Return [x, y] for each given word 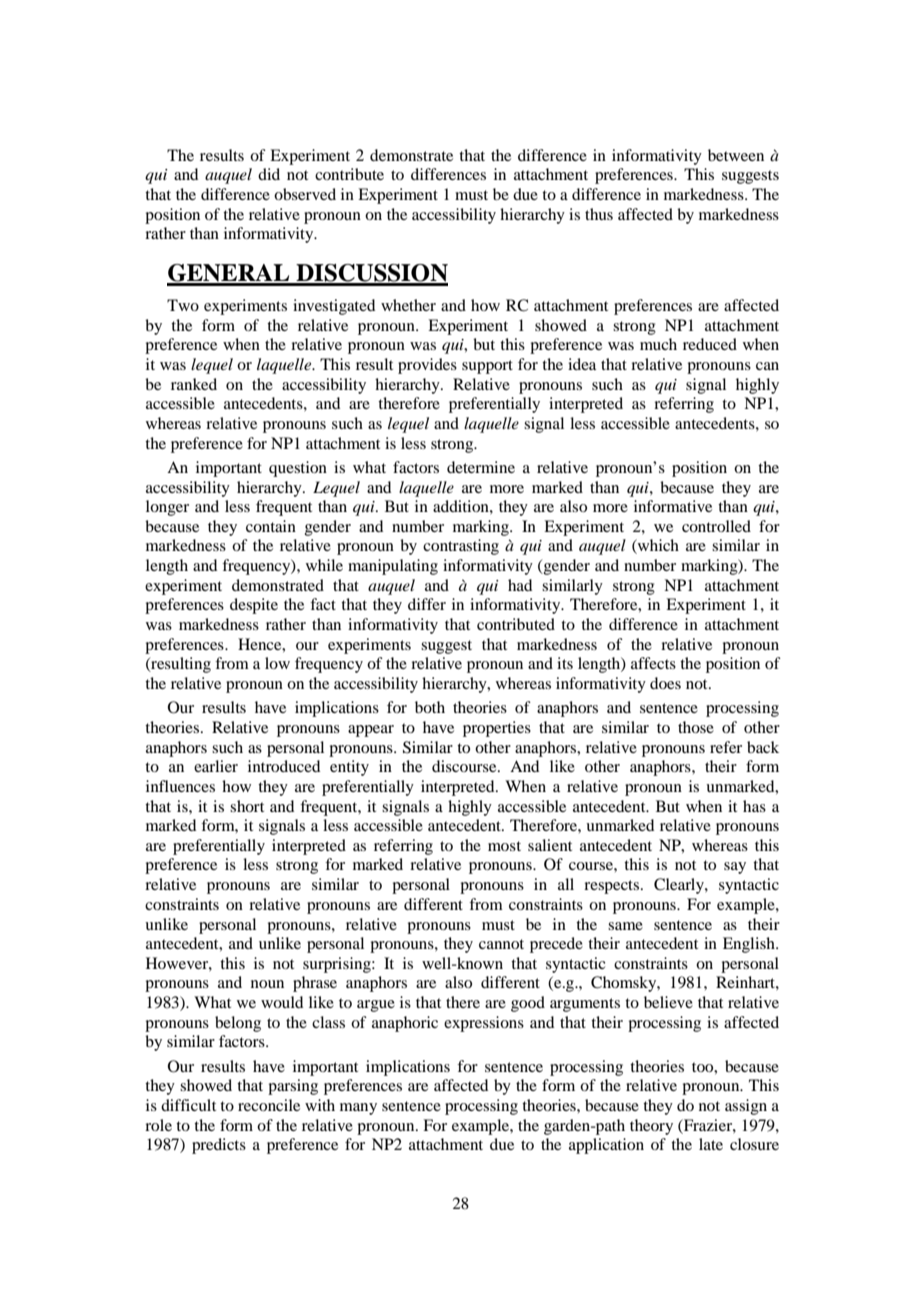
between [736, 155]
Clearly [680, 886]
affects [653, 663]
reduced [710, 344]
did [269, 174]
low [277, 663]
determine [481, 467]
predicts [219, 1146]
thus [599, 214]
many [358, 1109]
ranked [194, 384]
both [430, 707]
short [247, 806]
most [504, 846]
